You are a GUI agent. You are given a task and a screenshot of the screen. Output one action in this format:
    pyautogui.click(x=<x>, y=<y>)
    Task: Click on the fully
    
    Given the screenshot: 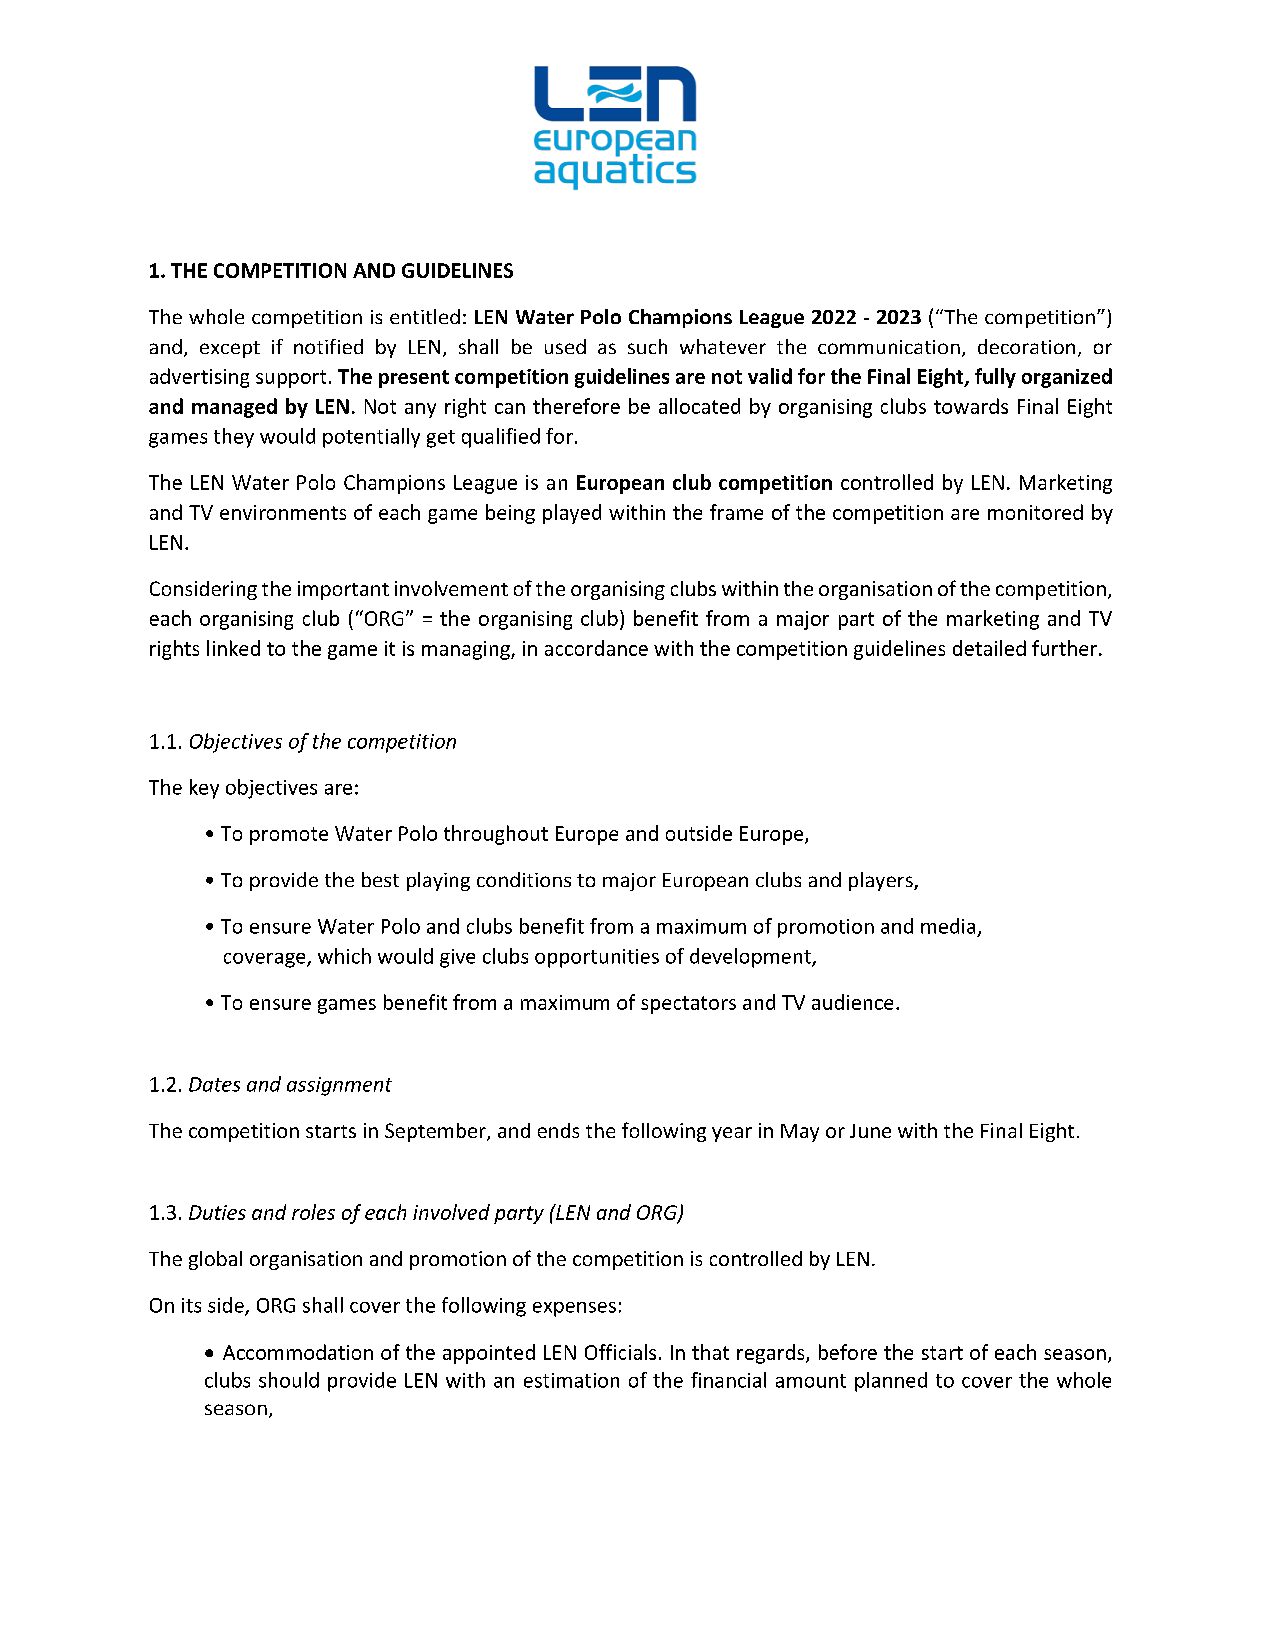 What is the action you would take?
    pyautogui.click(x=995, y=378)
